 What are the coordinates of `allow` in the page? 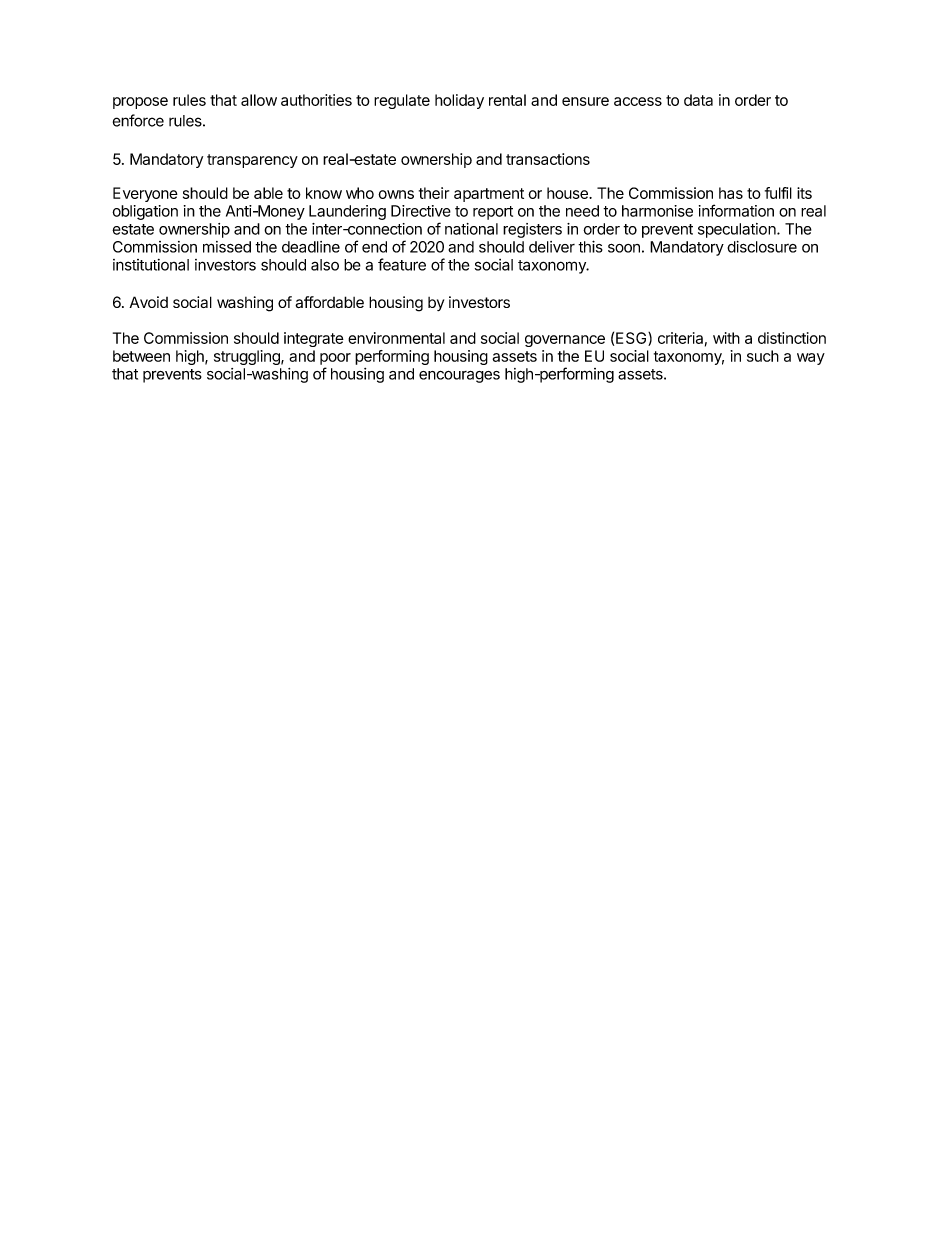 It's located at (259, 100).
